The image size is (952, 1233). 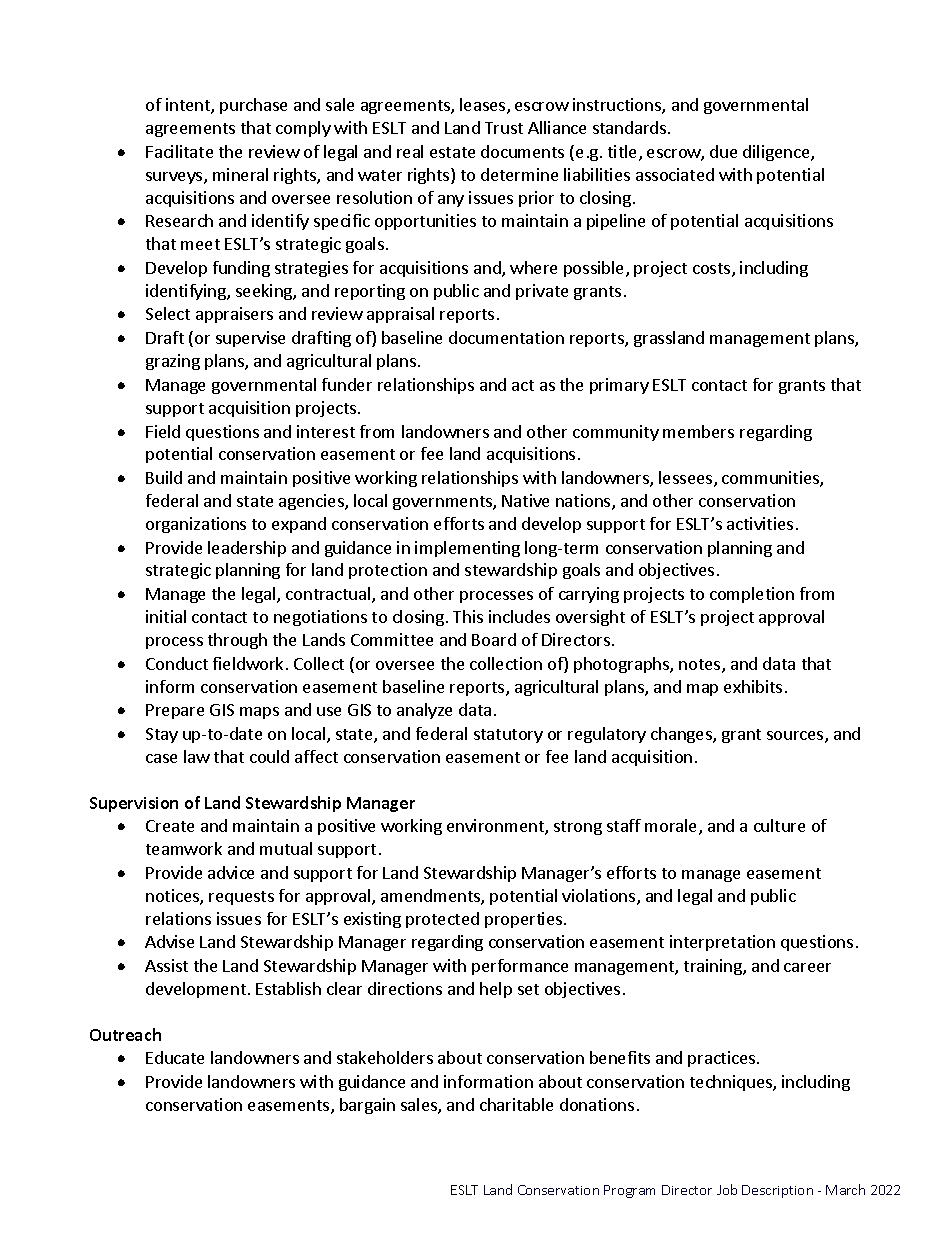 I want to click on charitable, so click(x=516, y=1104).
